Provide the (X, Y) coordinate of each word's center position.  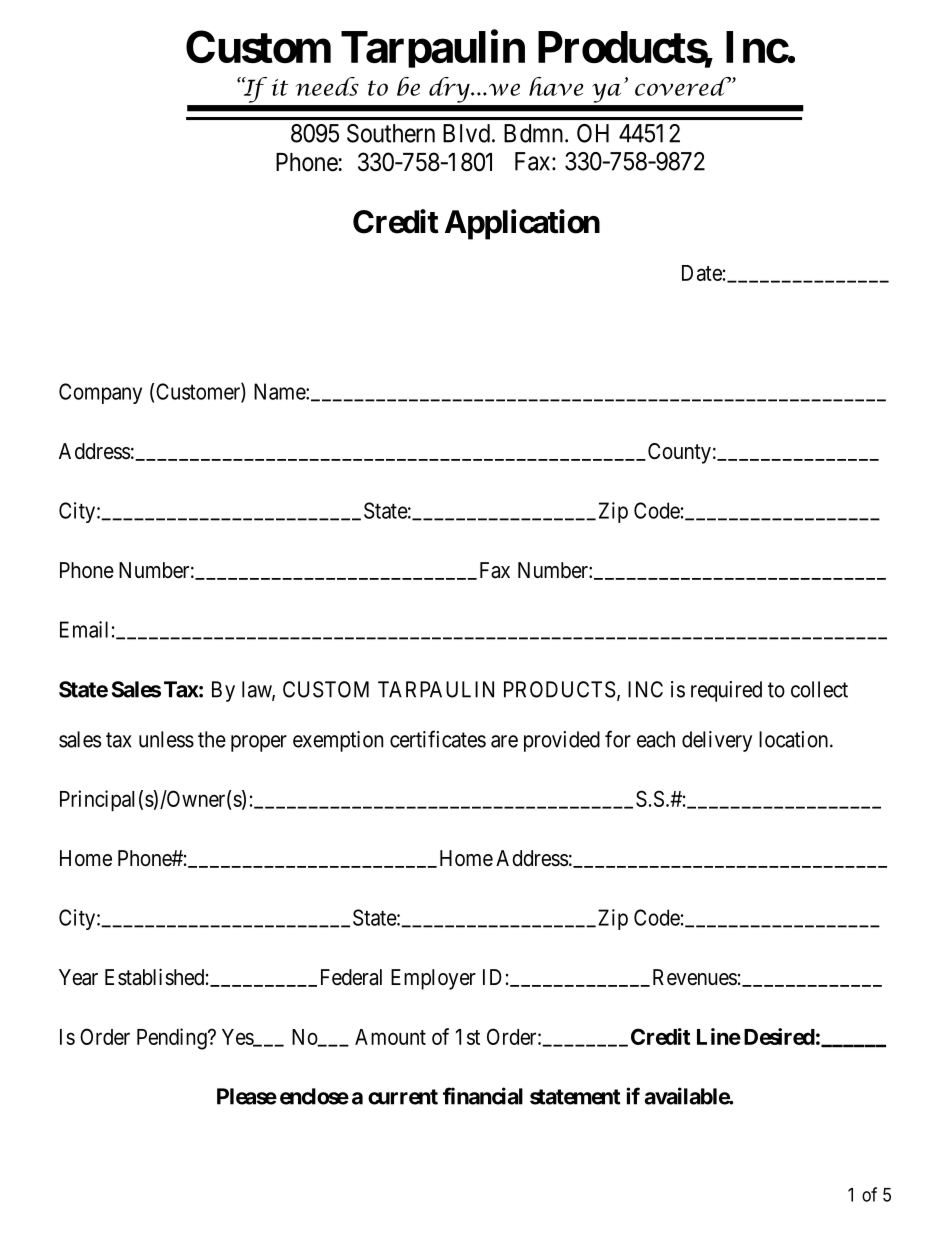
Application (522, 224)
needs (327, 86)
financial (483, 1096)
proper (259, 743)
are (504, 741)
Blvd (468, 133)
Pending (173, 1039)
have (556, 86)
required (726, 691)
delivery (717, 741)
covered (684, 86)
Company (100, 393)
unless (166, 739)
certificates (438, 739)
